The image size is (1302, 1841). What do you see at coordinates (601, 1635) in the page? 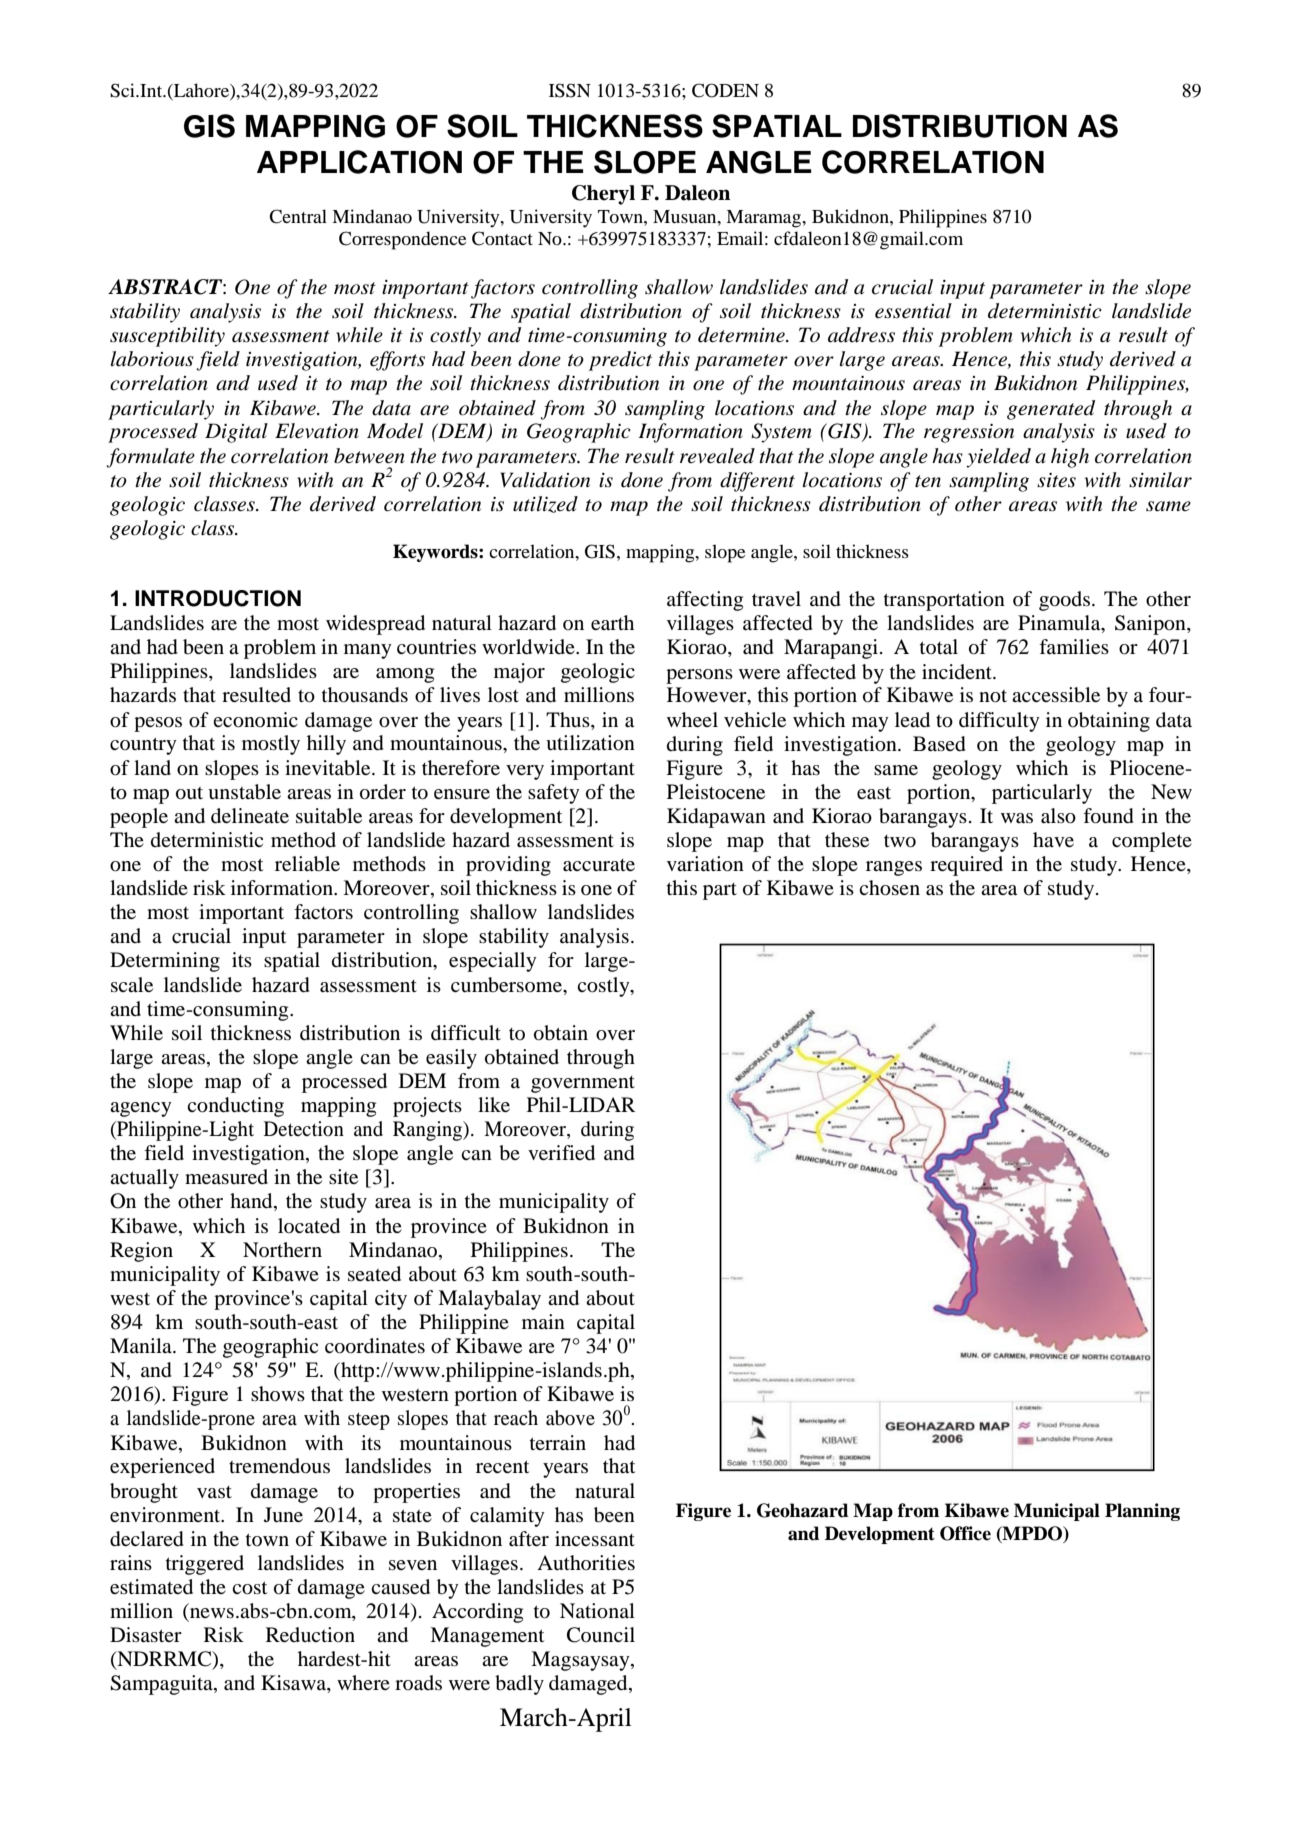
I see `Council` at bounding box center [601, 1635].
